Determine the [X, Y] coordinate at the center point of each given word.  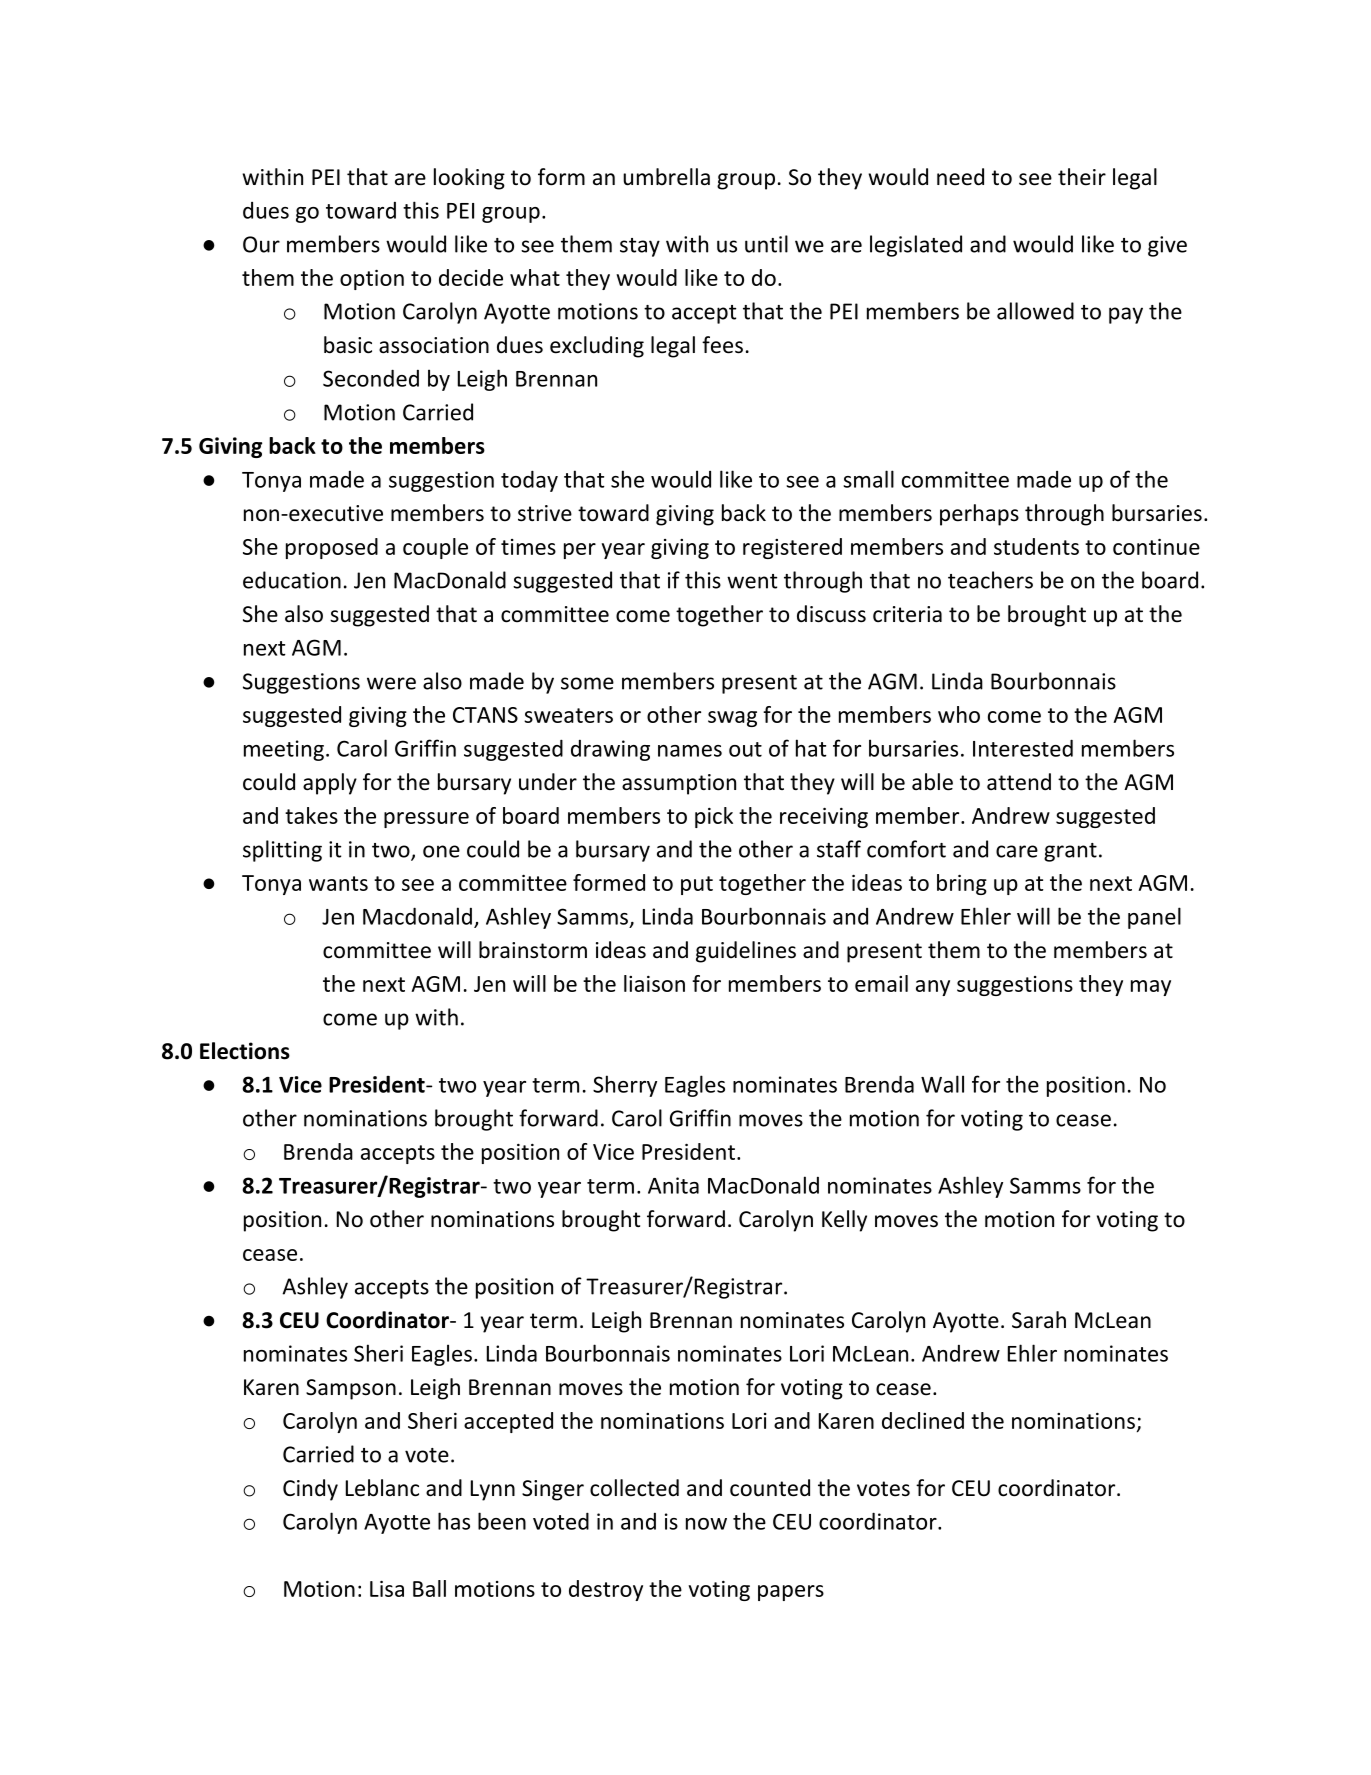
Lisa [387, 1589]
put [697, 885]
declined [923, 1420]
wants [338, 883]
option [372, 280]
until [766, 244]
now [706, 1524]
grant [1070, 852]
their [1082, 177]
